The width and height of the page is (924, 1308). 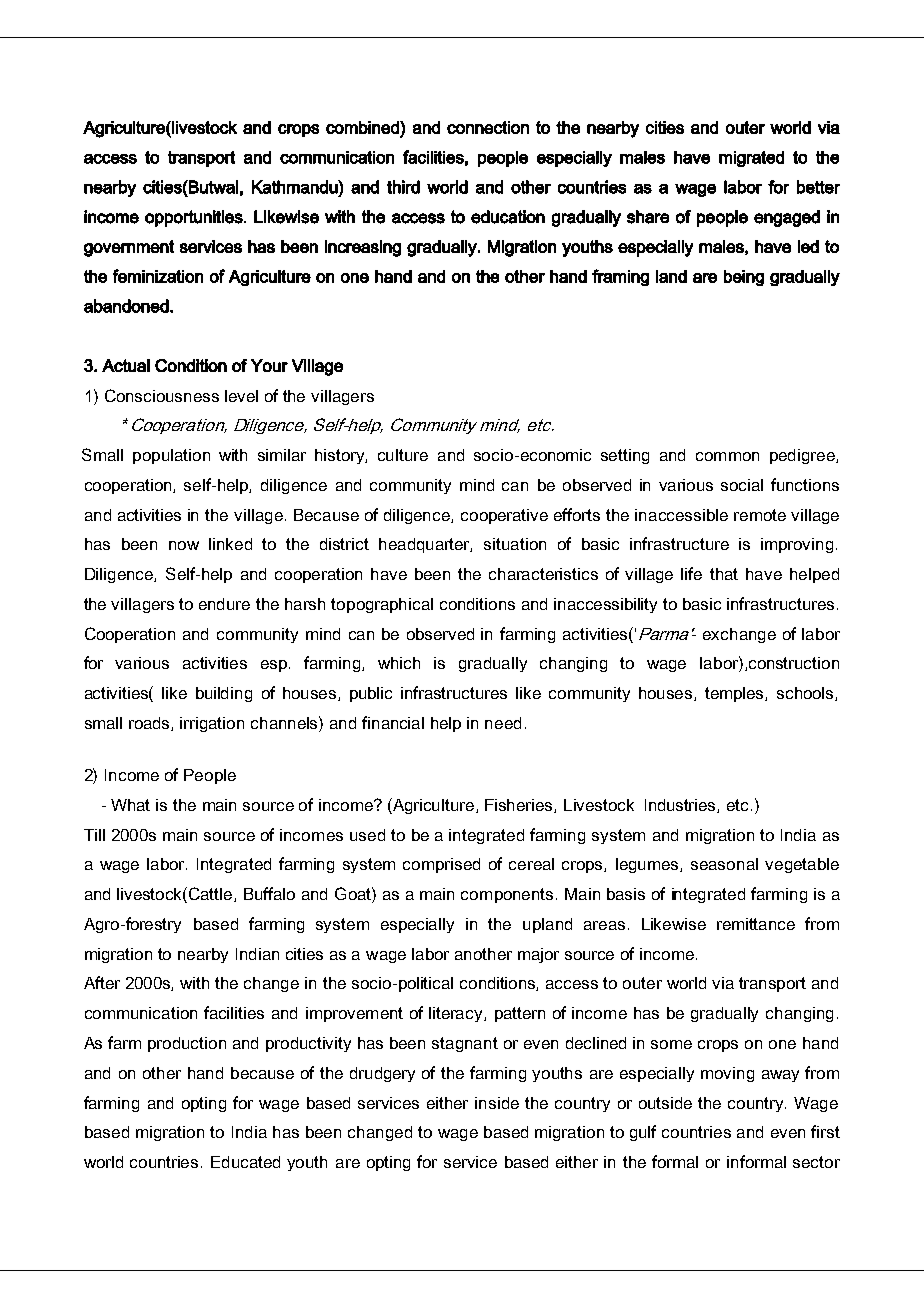 I want to click on Educated, so click(x=245, y=1162).
